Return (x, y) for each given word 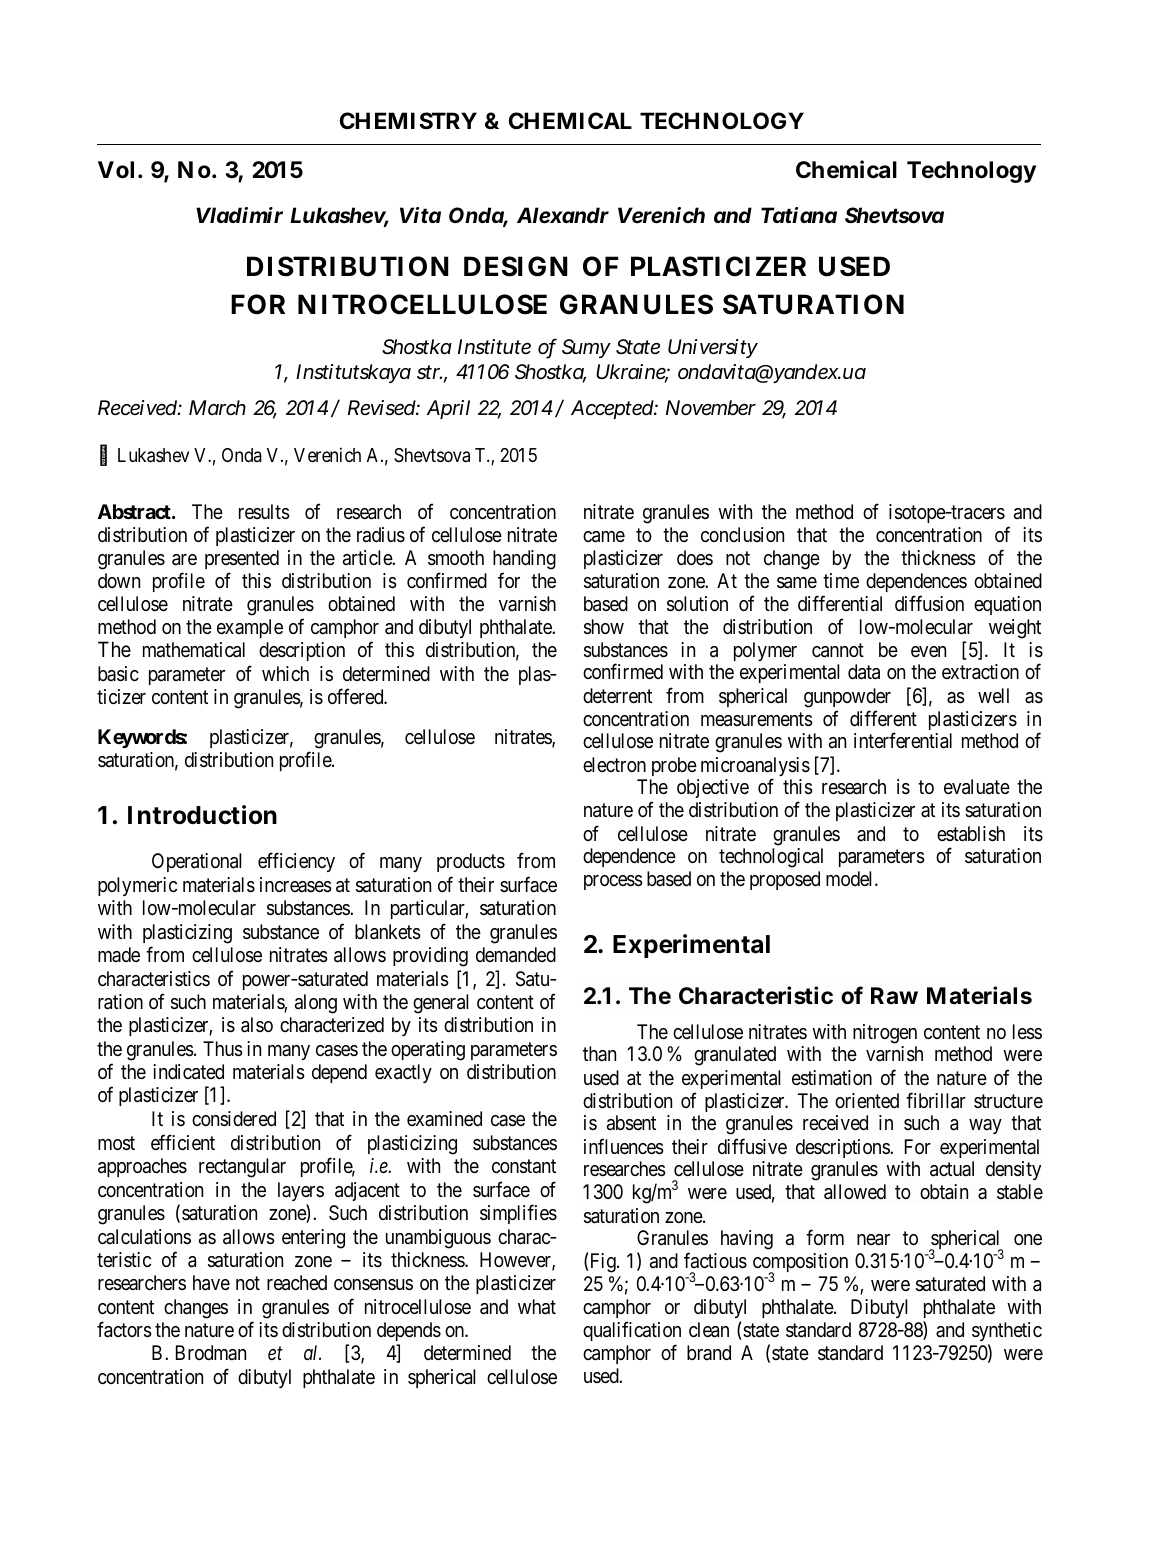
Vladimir (239, 215)
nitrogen (885, 1034)
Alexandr (563, 215)
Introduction (202, 815)
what (537, 1306)
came (604, 537)
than (599, 1053)
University (713, 348)
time (841, 580)
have (211, 1283)
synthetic (1007, 1331)
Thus (223, 1049)
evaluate (977, 787)
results (264, 512)
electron (614, 764)
